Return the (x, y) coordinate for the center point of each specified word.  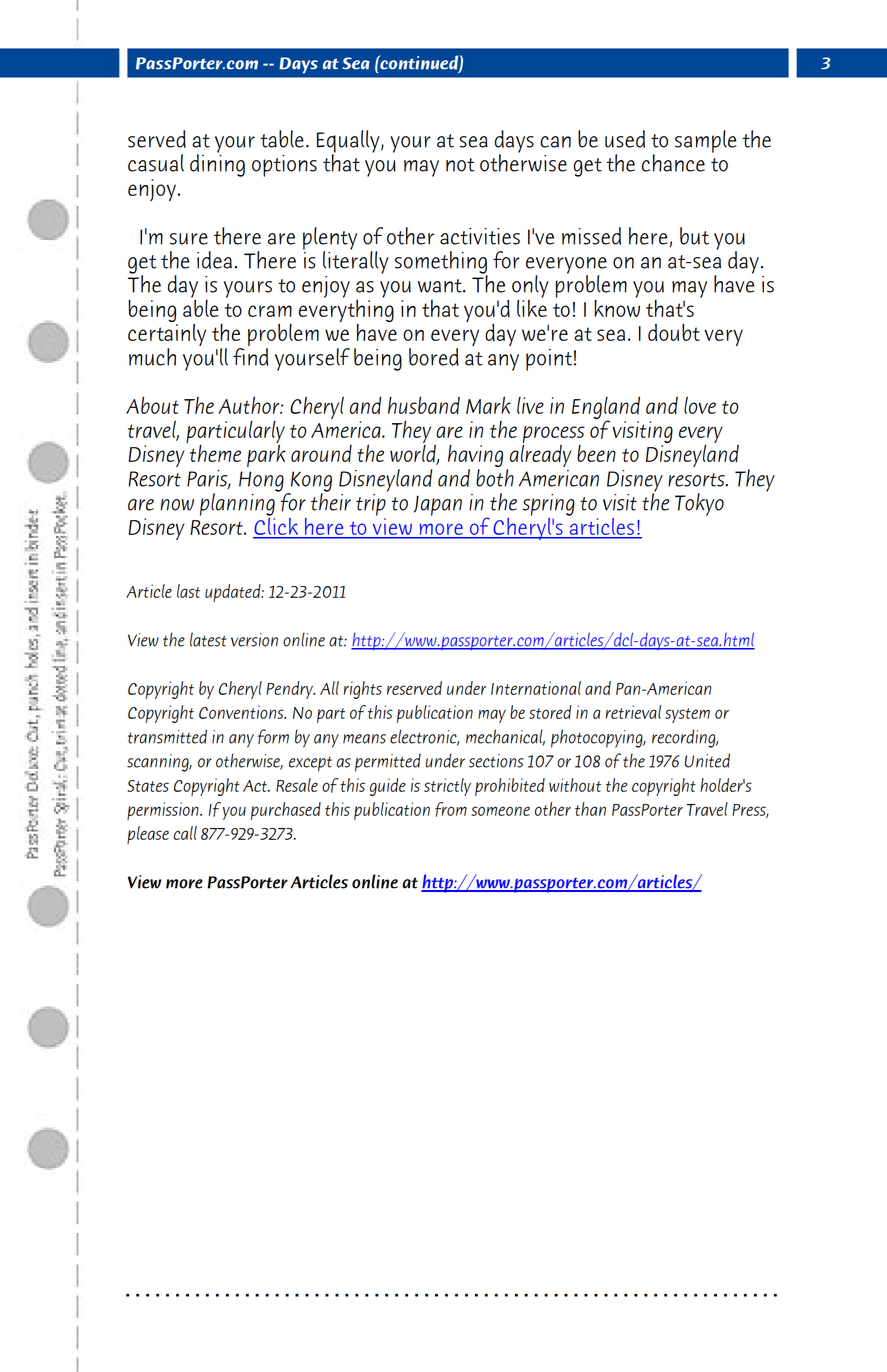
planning (238, 503)
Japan (437, 505)
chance (673, 163)
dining (217, 164)
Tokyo (699, 504)
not (460, 165)
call (185, 833)
